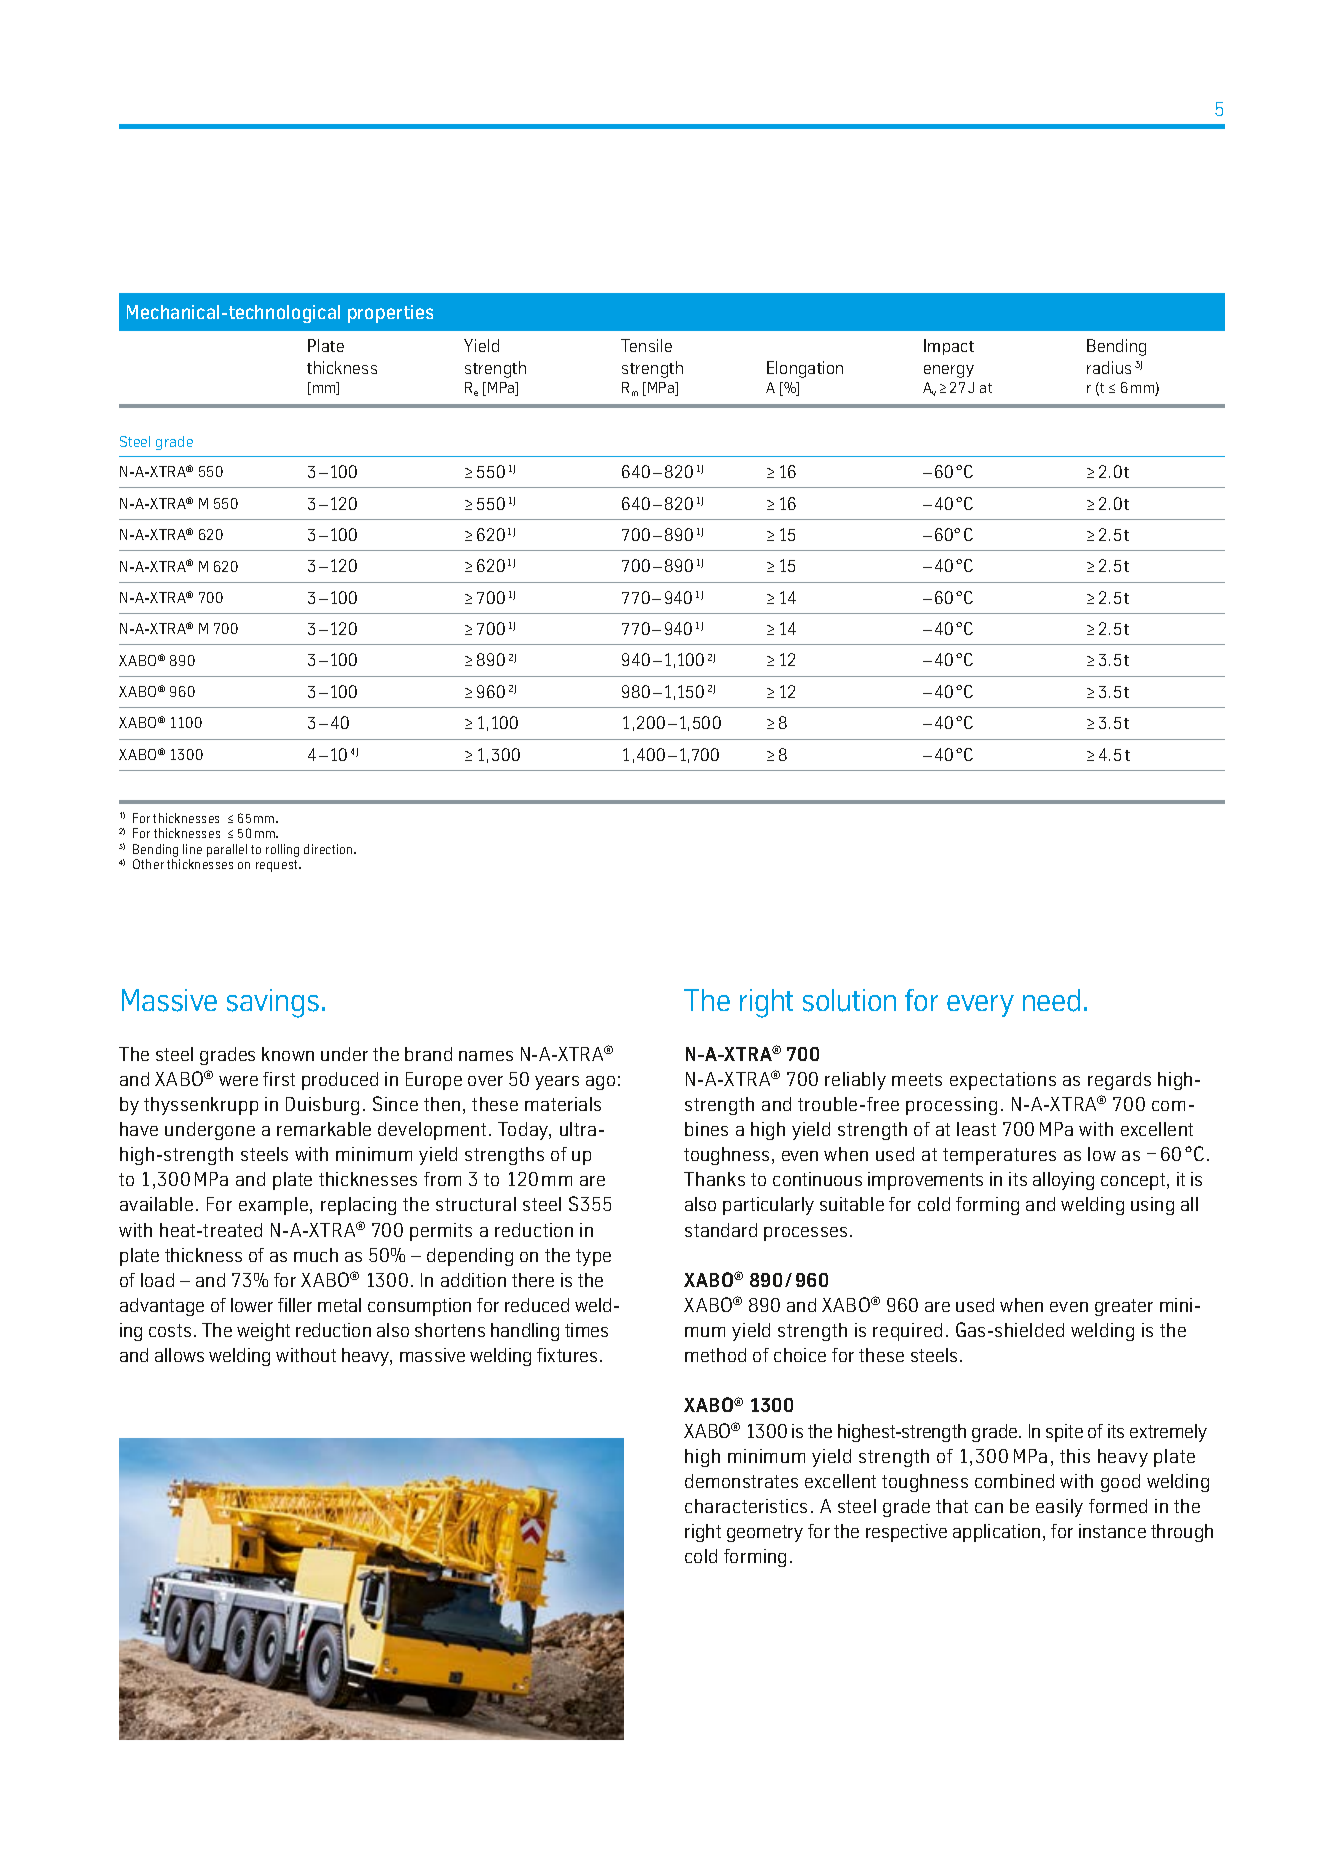 This page has height=1865, width=1319. What do you see at coordinates (179, 1355) in the page?
I see `allows` at bounding box center [179, 1355].
